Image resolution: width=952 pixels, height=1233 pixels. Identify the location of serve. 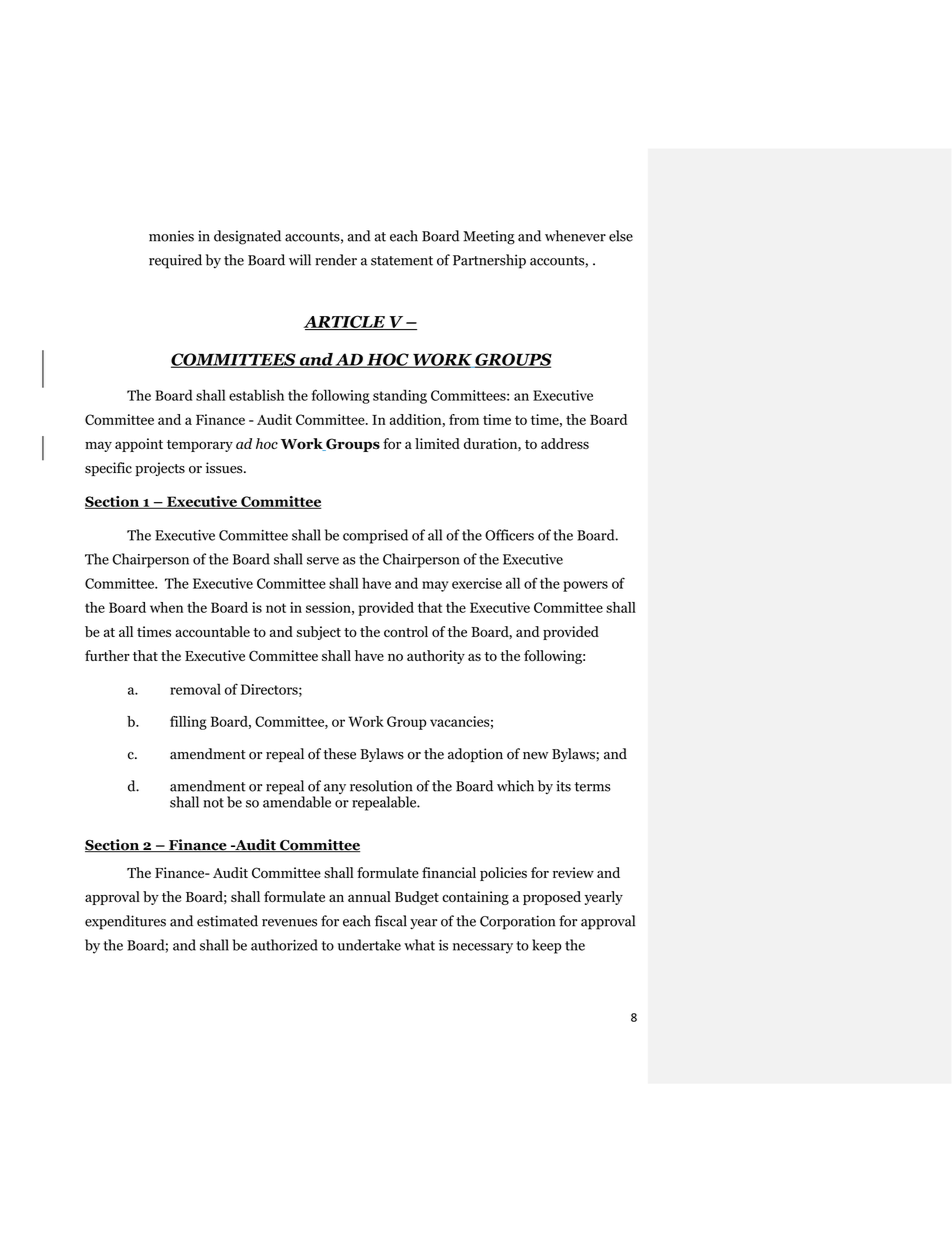
(323, 561).
